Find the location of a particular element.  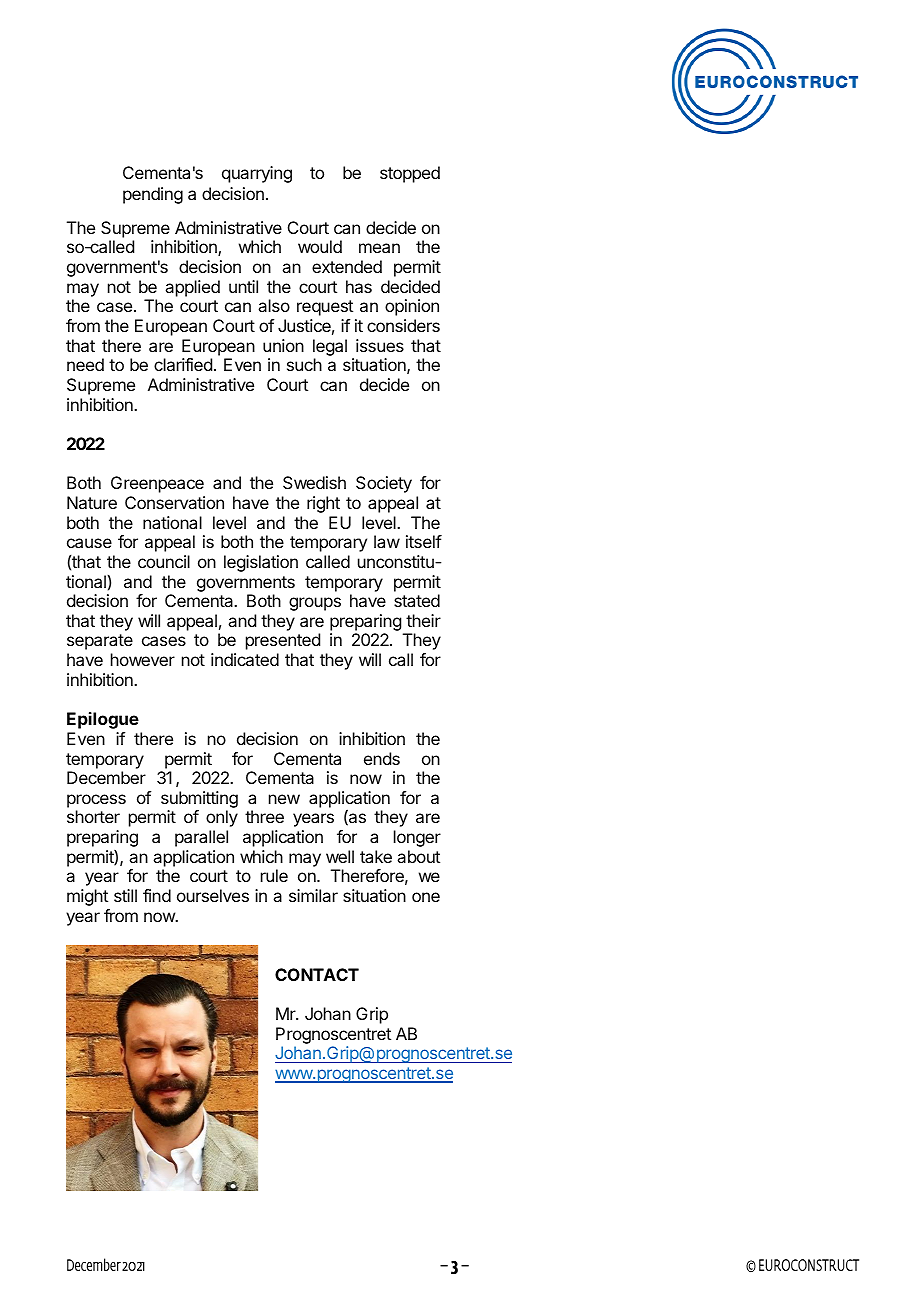

council is located at coordinates (164, 561).
